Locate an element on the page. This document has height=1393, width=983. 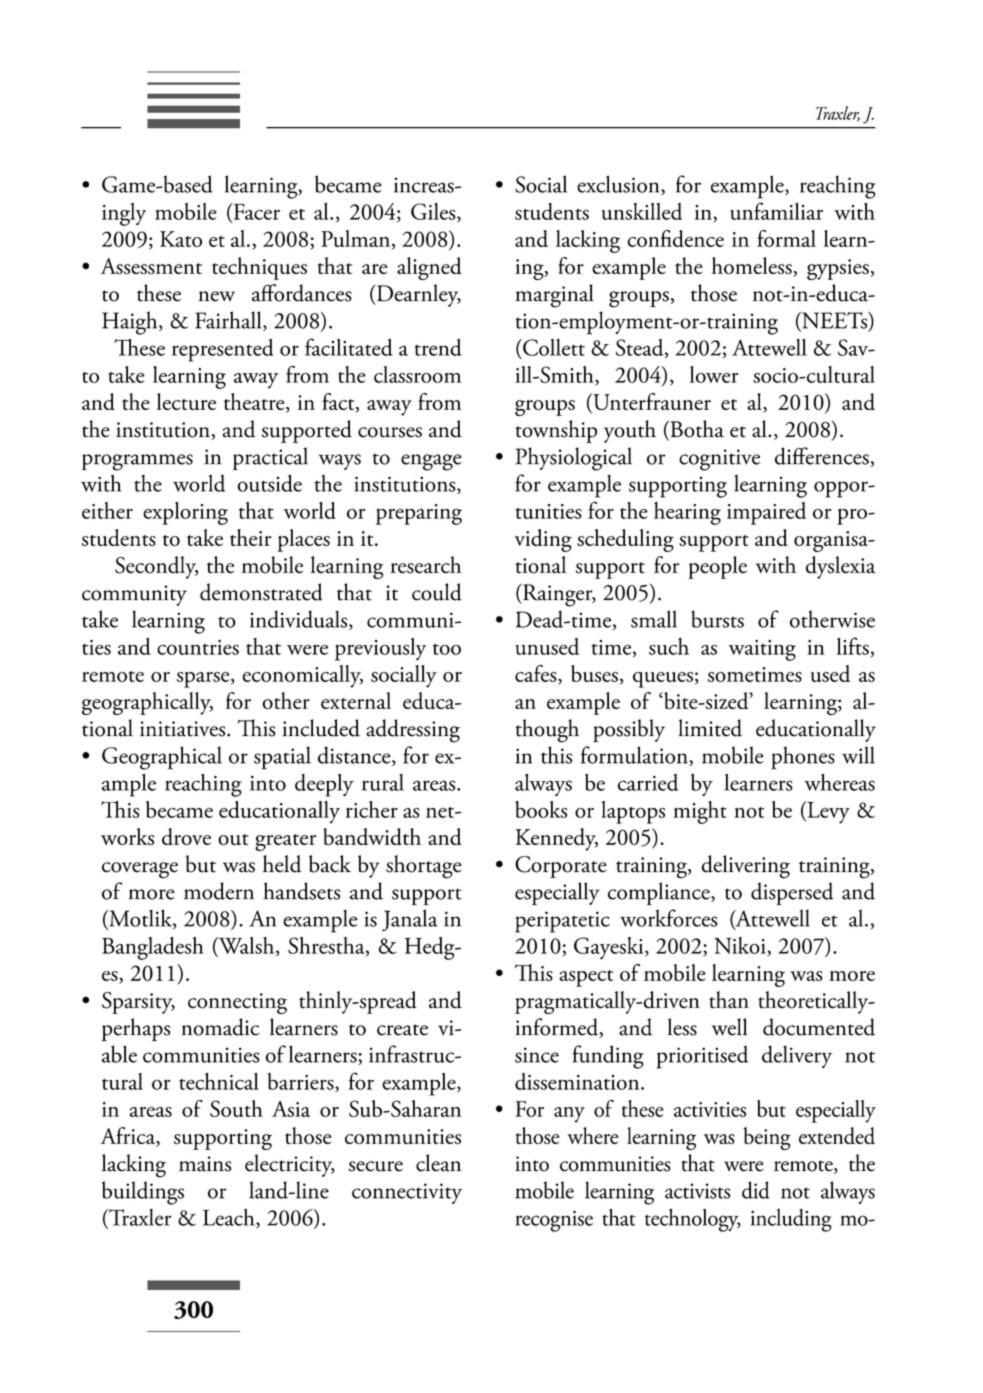
modern is located at coordinates (219, 891).
